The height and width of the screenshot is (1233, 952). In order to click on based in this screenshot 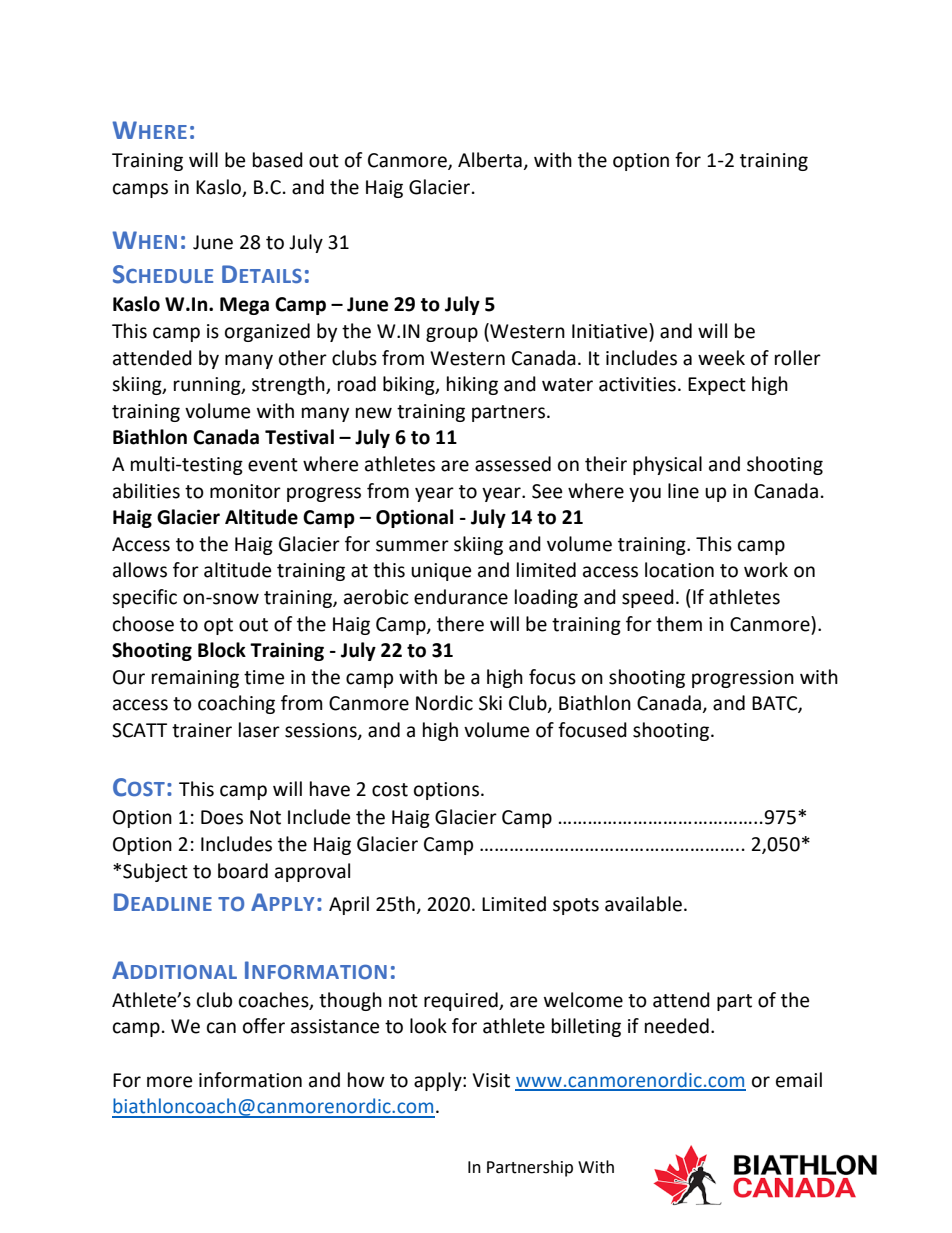, I will do `click(278, 160)`.
